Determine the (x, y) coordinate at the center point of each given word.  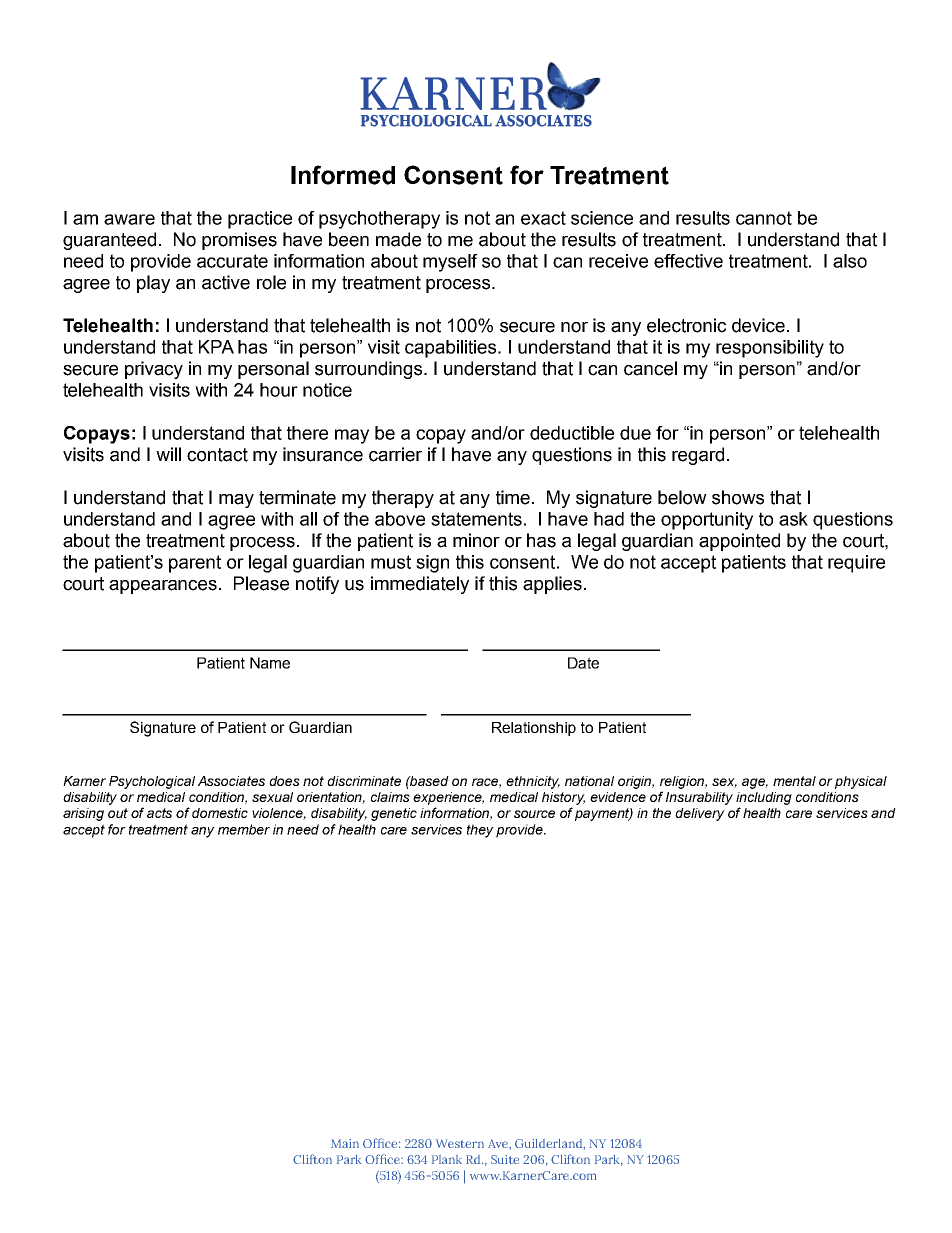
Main (345, 1143)
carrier (395, 454)
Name (270, 663)
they (480, 831)
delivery (700, 814)
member (244, 829)
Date (583, 663)
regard (698, 456)
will (168, 454)
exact (543, 218)
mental (794, 781)
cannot (764, 218)
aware (129, 219)
